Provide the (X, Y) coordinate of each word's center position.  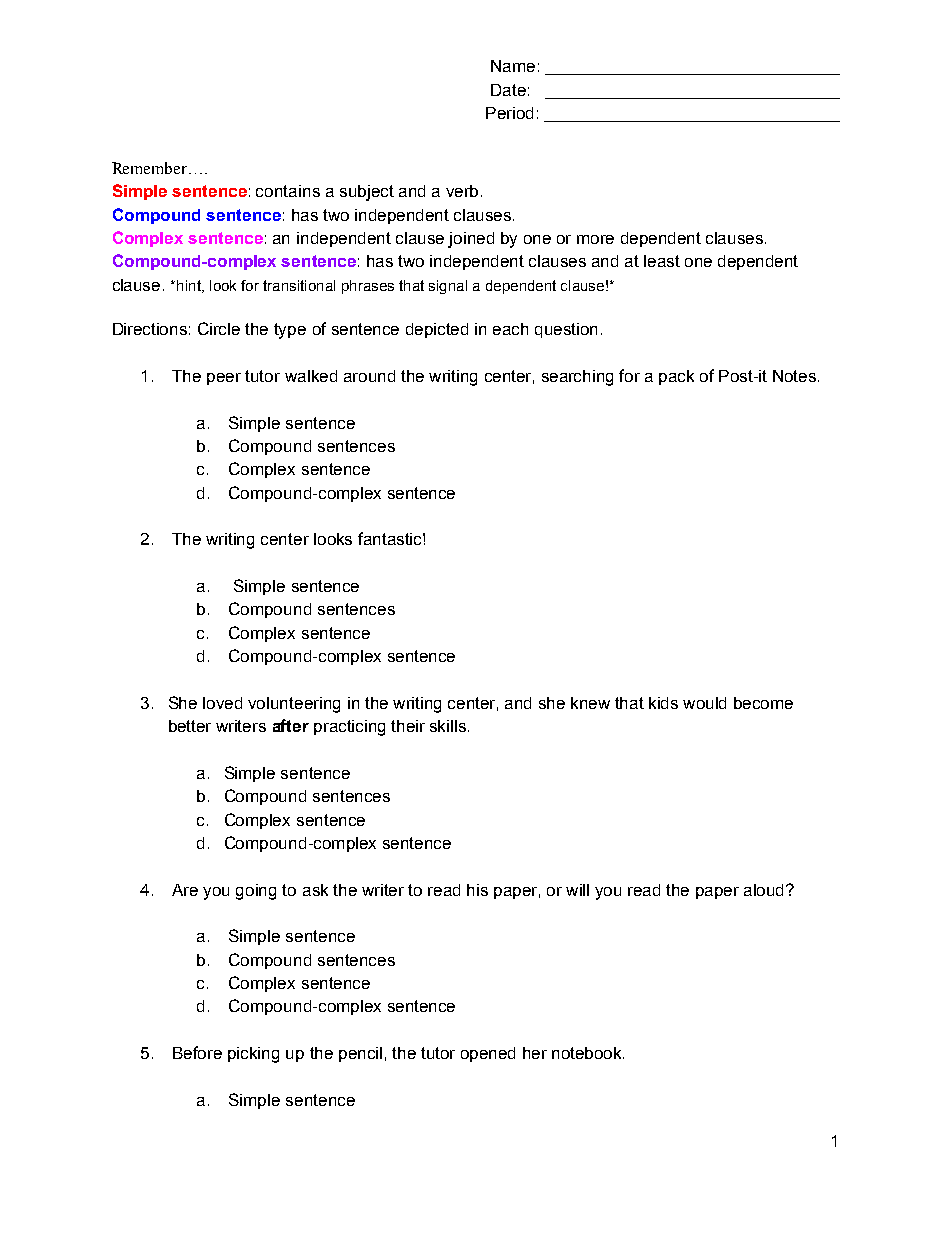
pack (676, 377)
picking (253, 1055)
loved (222, 703)
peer (224, 379)
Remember (151, 168)
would (704, 703)
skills (448, 726)
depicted (437, 330)
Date (508, 90)
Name (513, 66)
